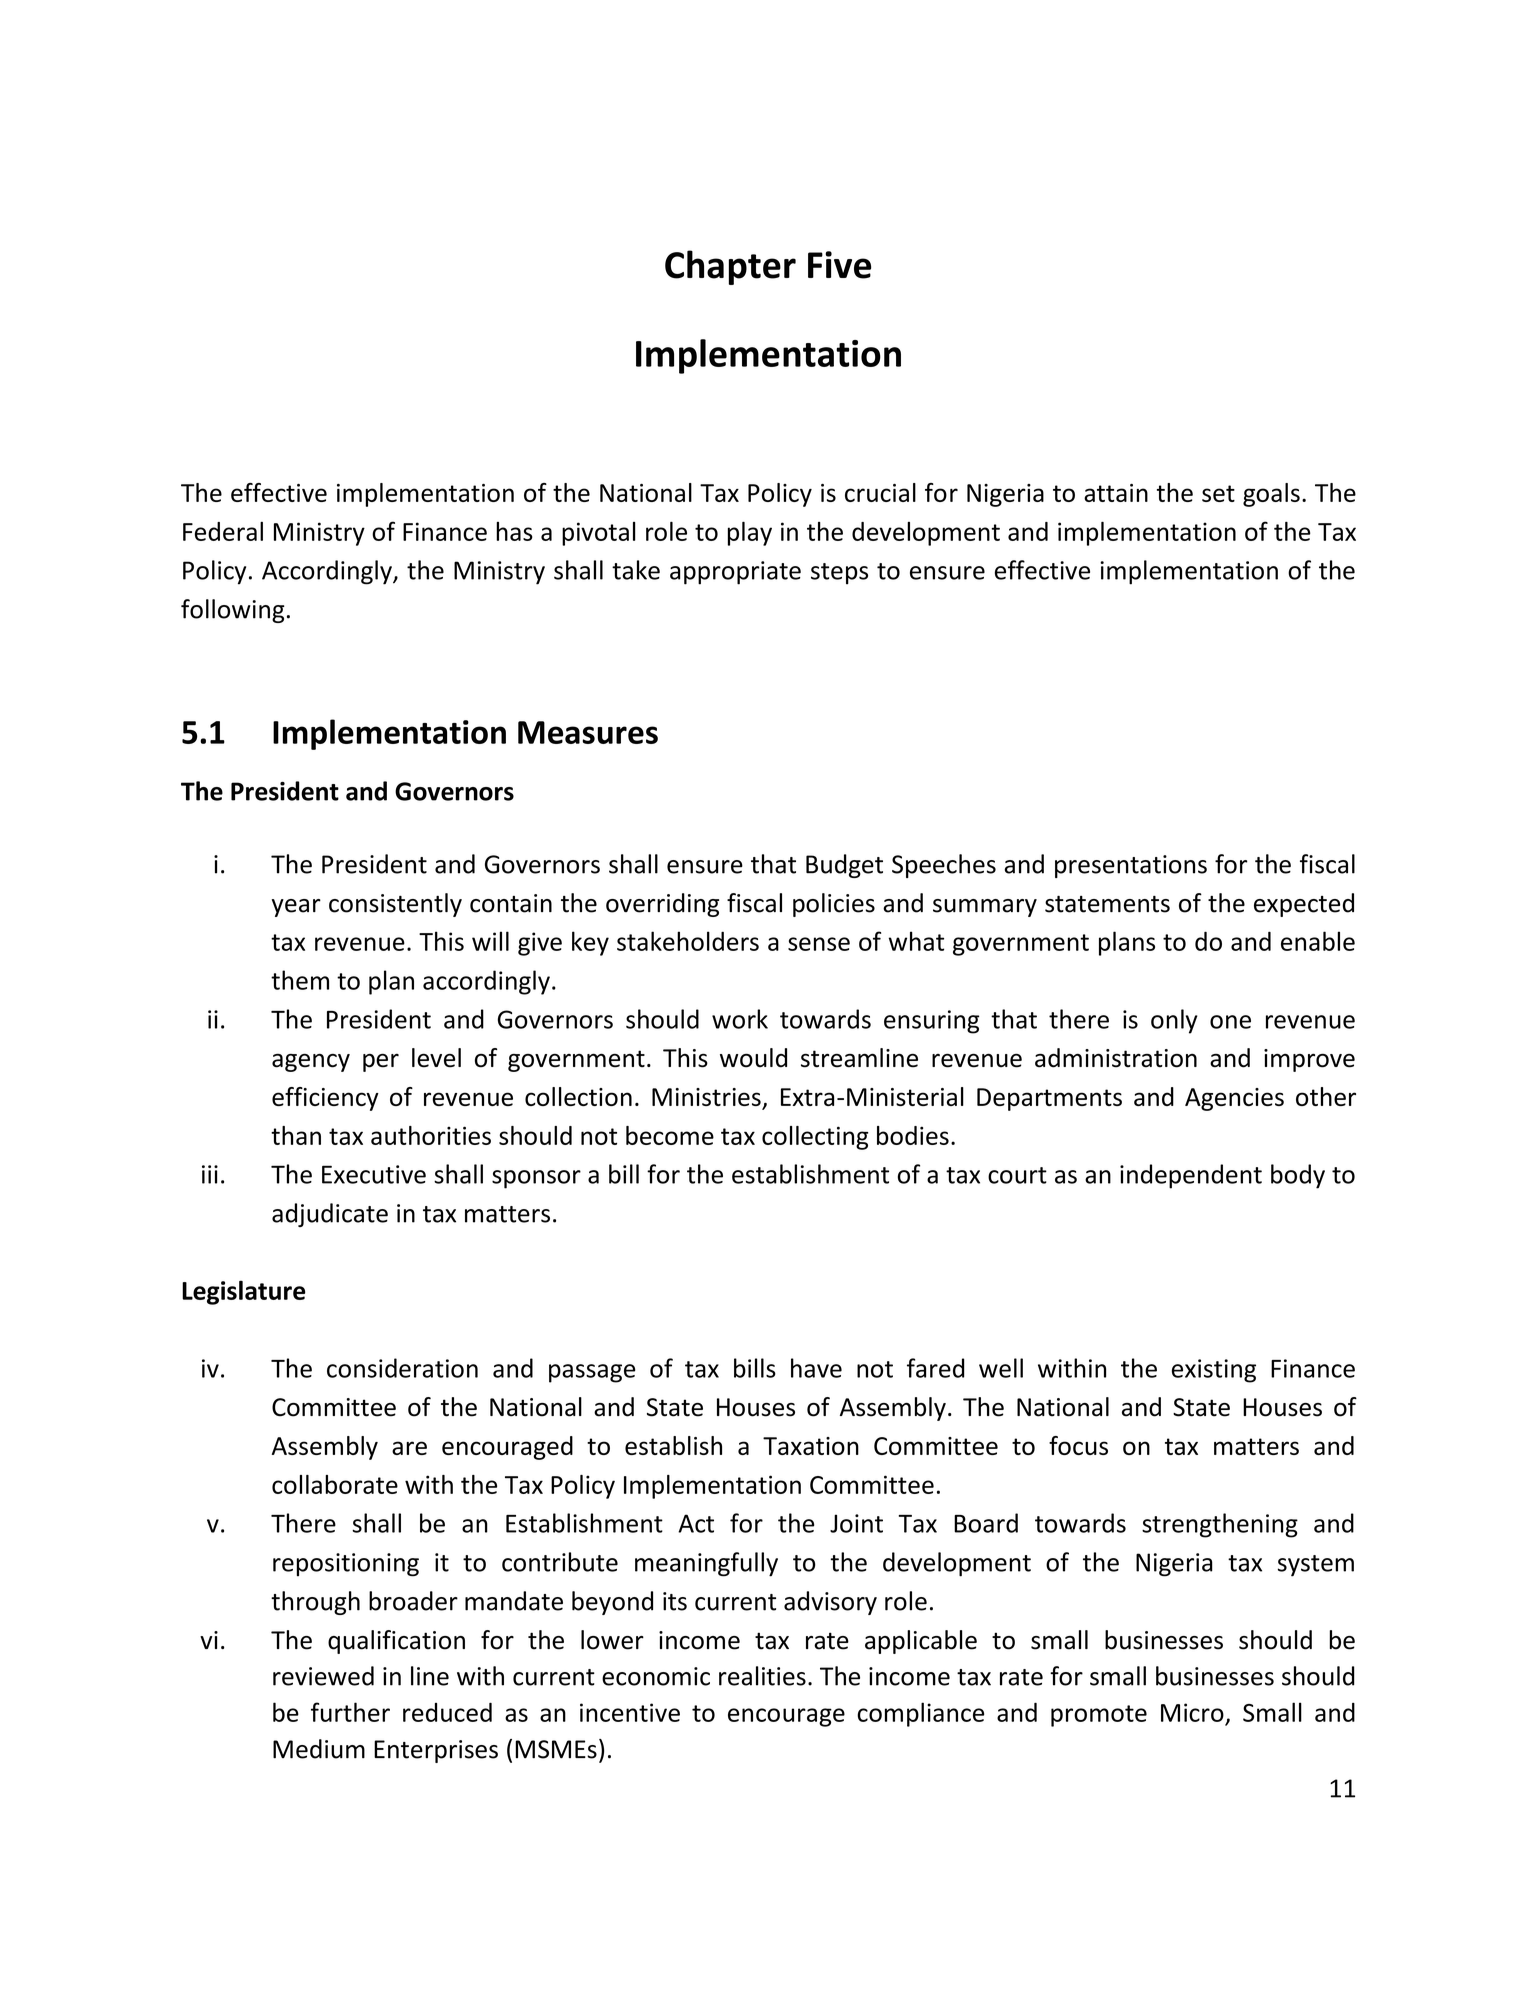 The width and height of the screenshot is (1537, 1989). Describe the element at coordinates (1192, 1712) in the screenshot. I see `Micro` at that location.
